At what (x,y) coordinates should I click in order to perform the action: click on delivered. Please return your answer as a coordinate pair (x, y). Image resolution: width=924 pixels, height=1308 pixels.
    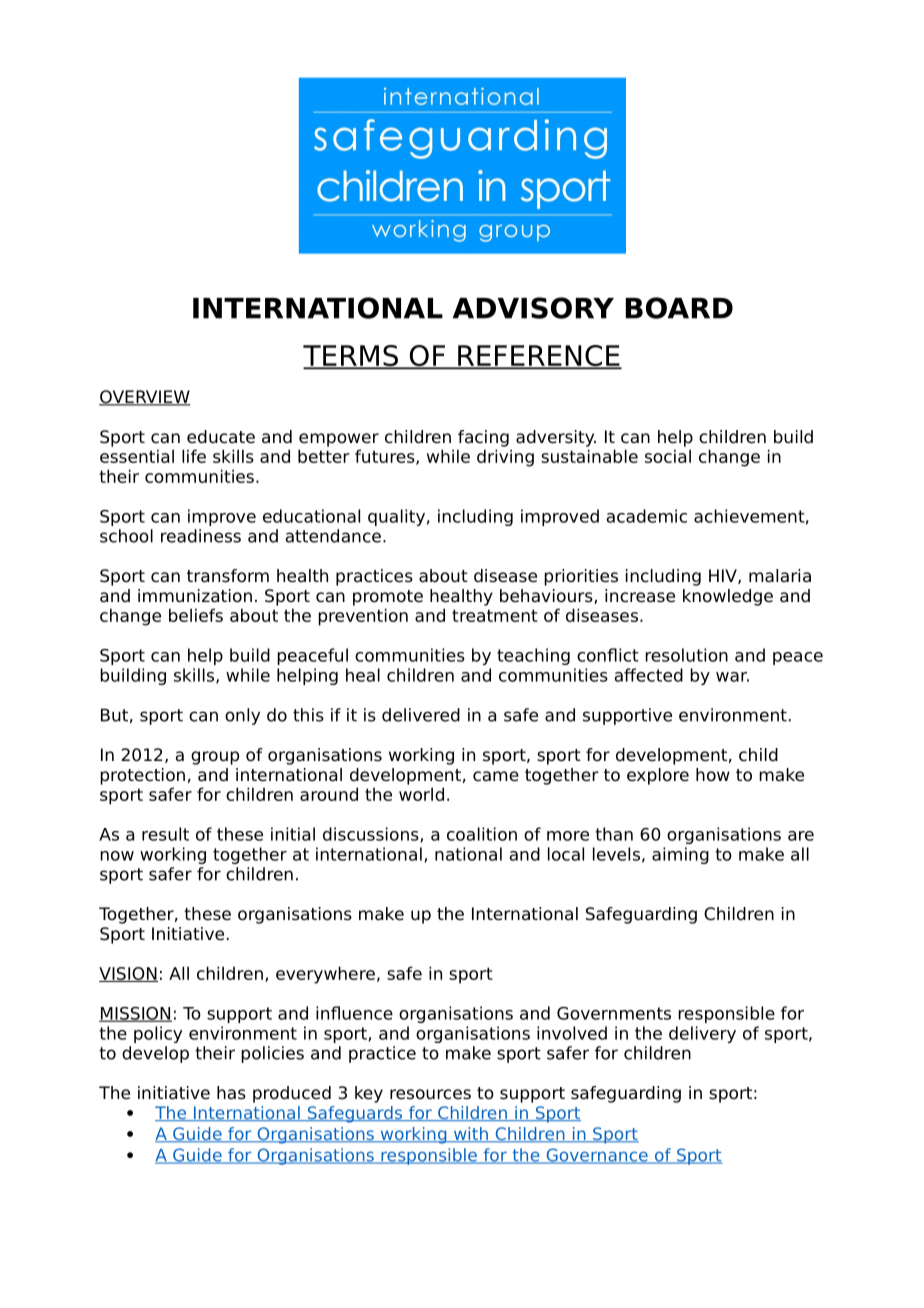
    Looking at the image, I should click on (421, 715).
